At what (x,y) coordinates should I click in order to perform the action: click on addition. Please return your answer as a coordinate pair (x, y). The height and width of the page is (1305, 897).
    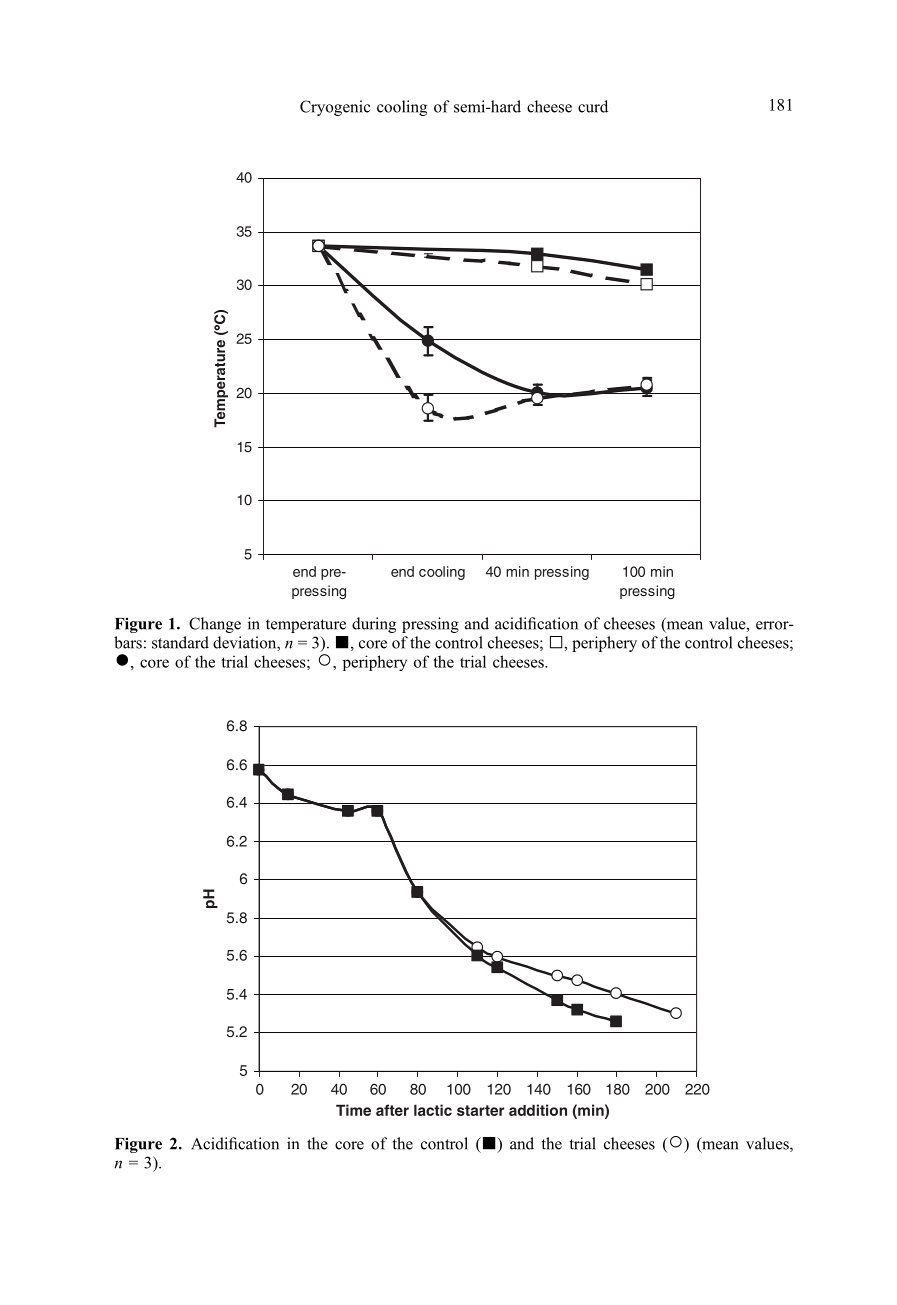
    Looking at the image, I should click on (538, 1110).
